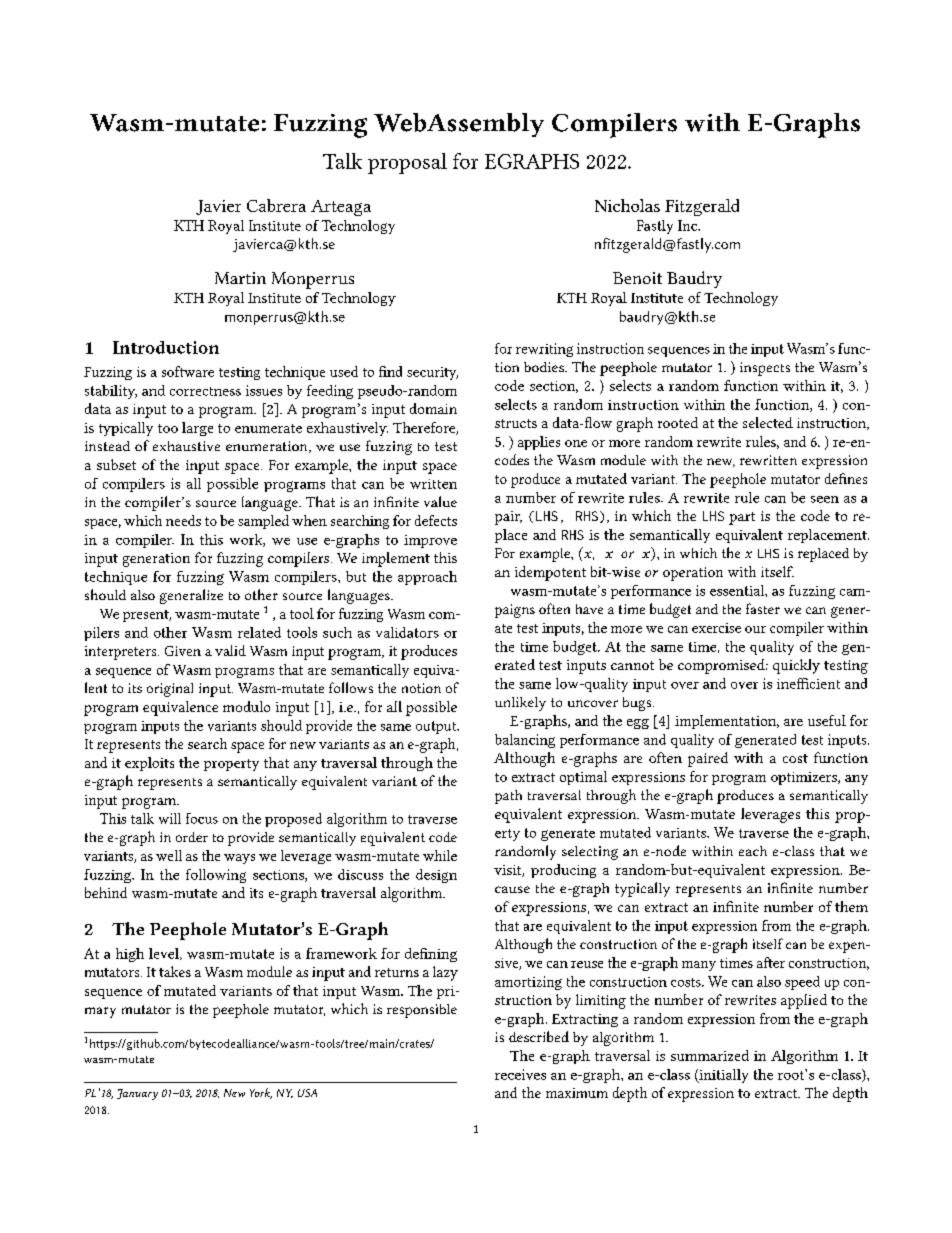 The height and width of the screenshot is (1233, 952). I want to click on Nicholas, so click(627, 205).
